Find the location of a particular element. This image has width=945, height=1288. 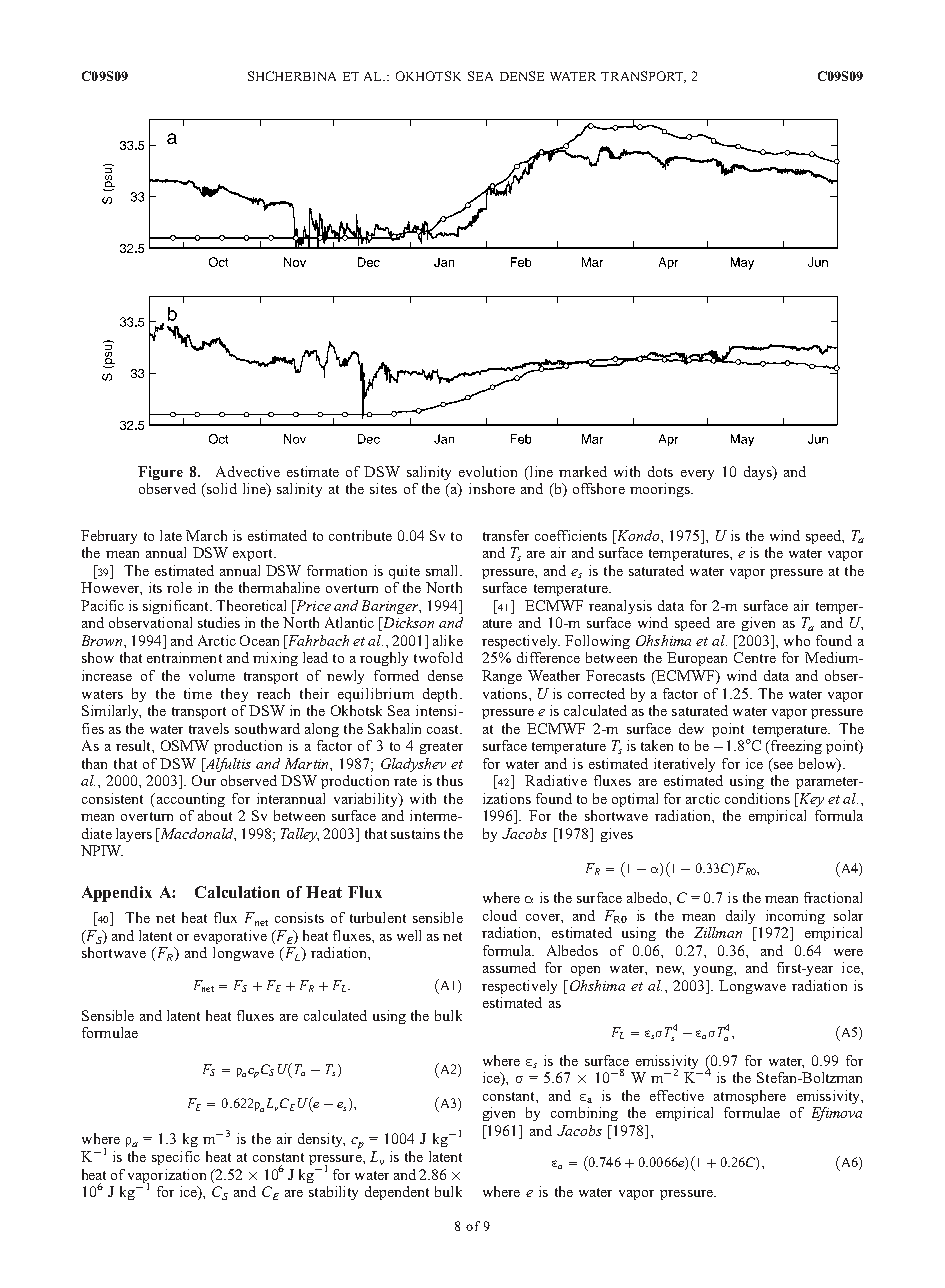

assumed is located at coordinates (509, 967).
